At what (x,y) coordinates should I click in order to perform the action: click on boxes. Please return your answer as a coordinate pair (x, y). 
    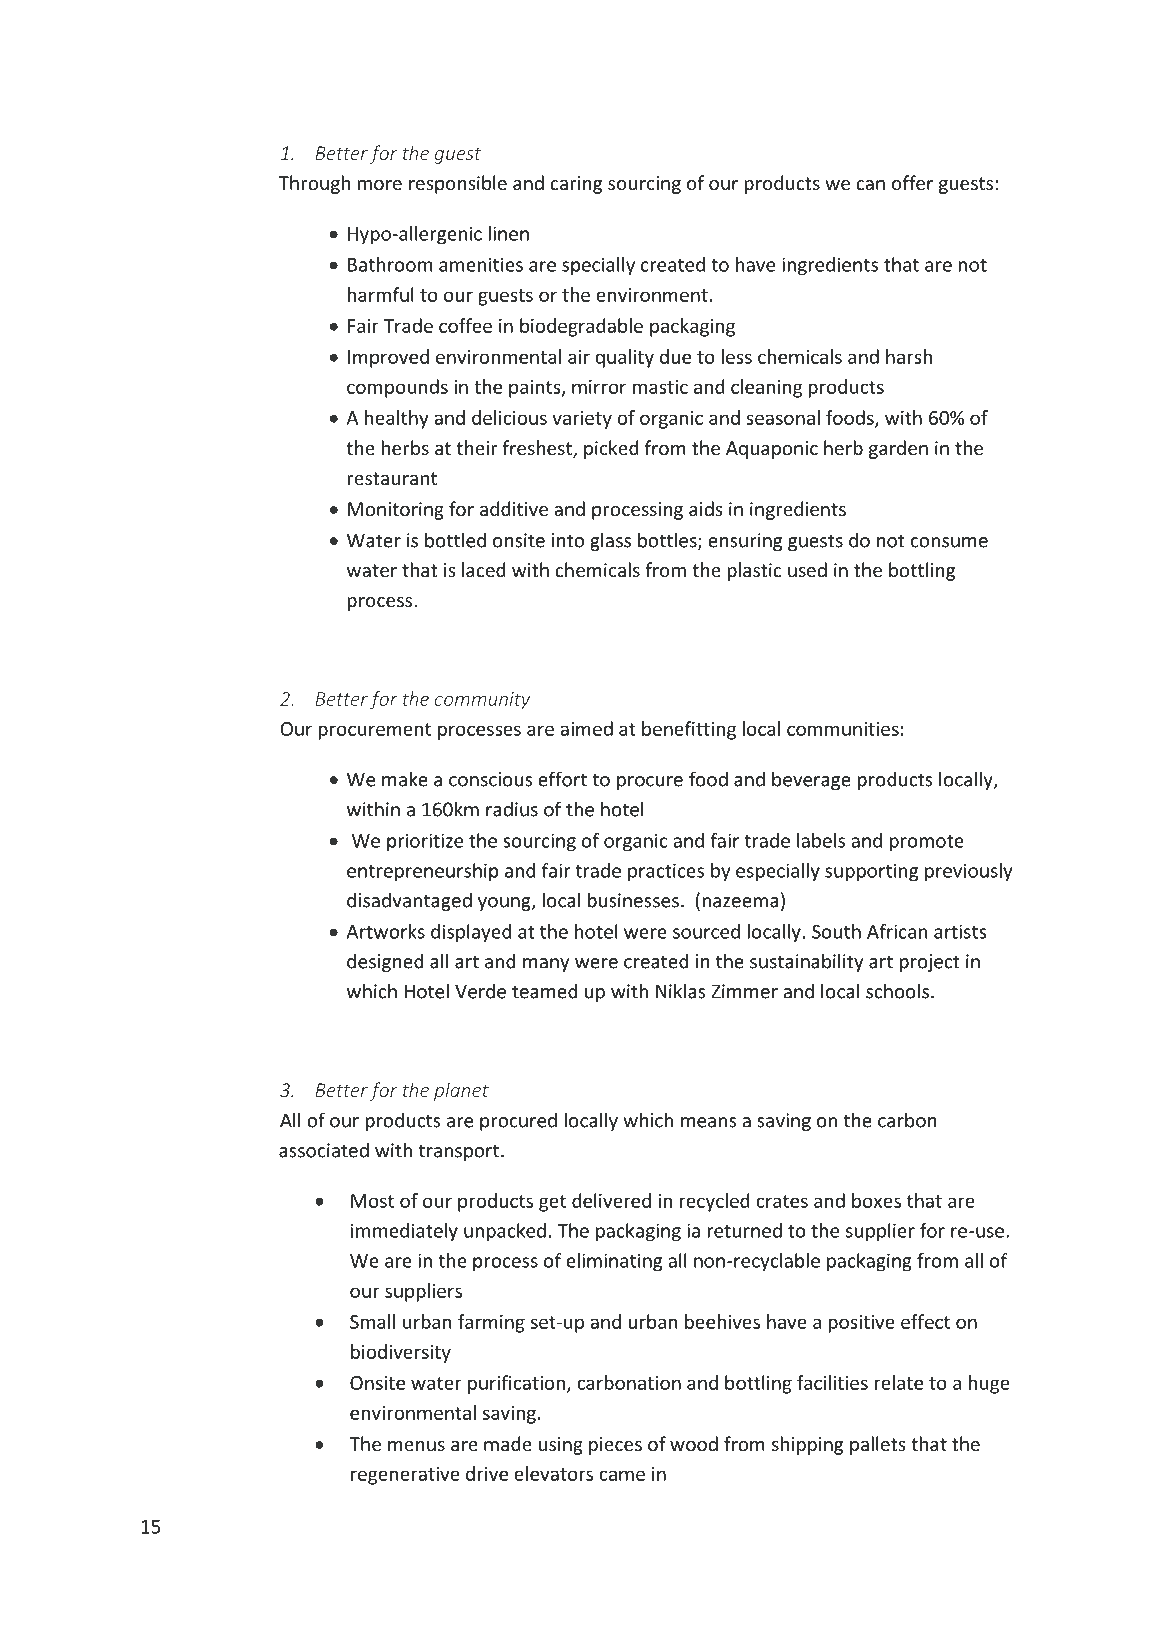
    Looking at the image, I should click on (876, 1200).
